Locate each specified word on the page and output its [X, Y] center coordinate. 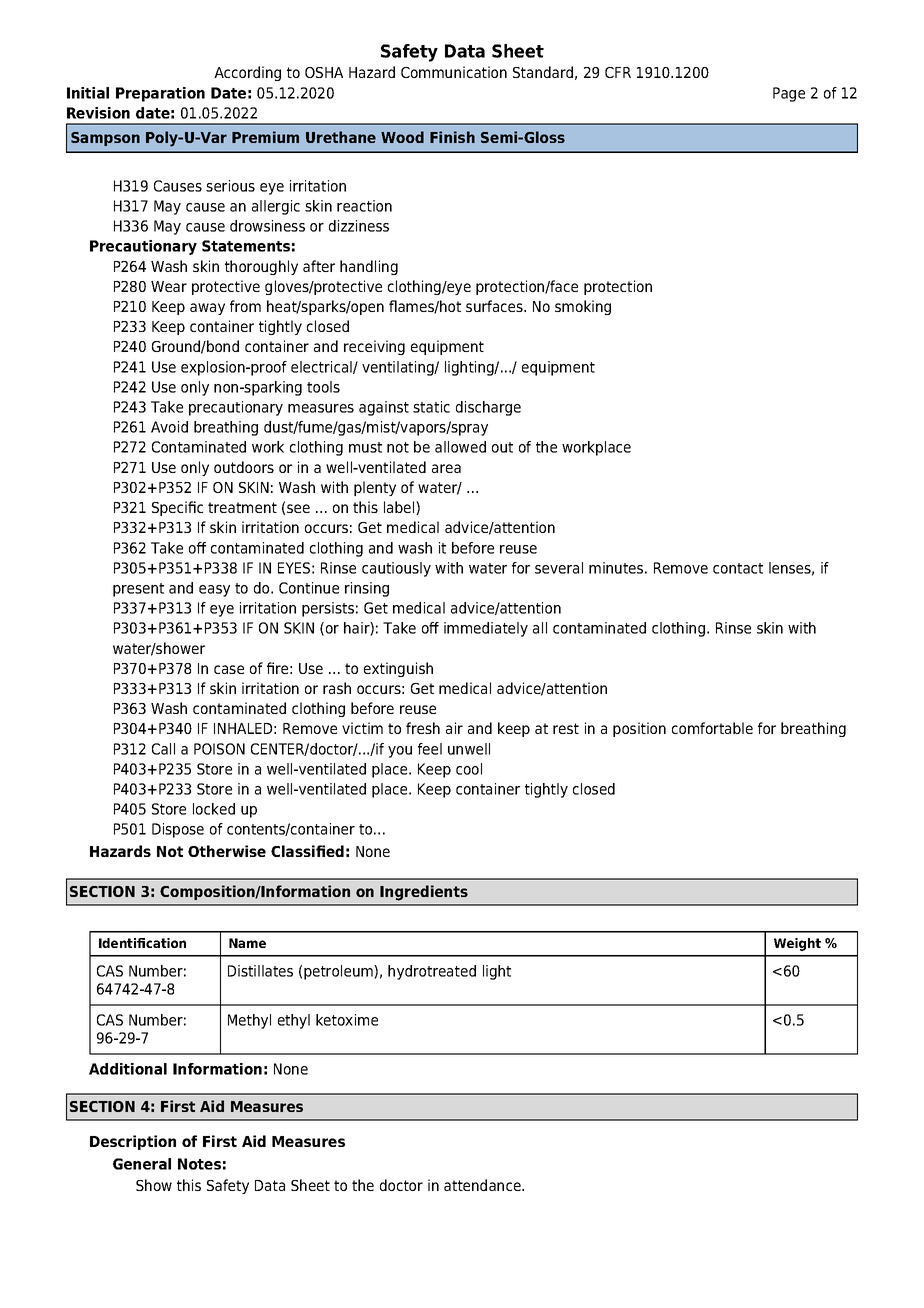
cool [469, 769]
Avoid [169, 427]
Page [789, 94]
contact [738, 568]
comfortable [712, 728]
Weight [797, 944]
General [142, 1164]
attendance [483, 1185]
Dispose [178, 830]
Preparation [160, 94]
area [446, 468]
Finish [452, 137]
